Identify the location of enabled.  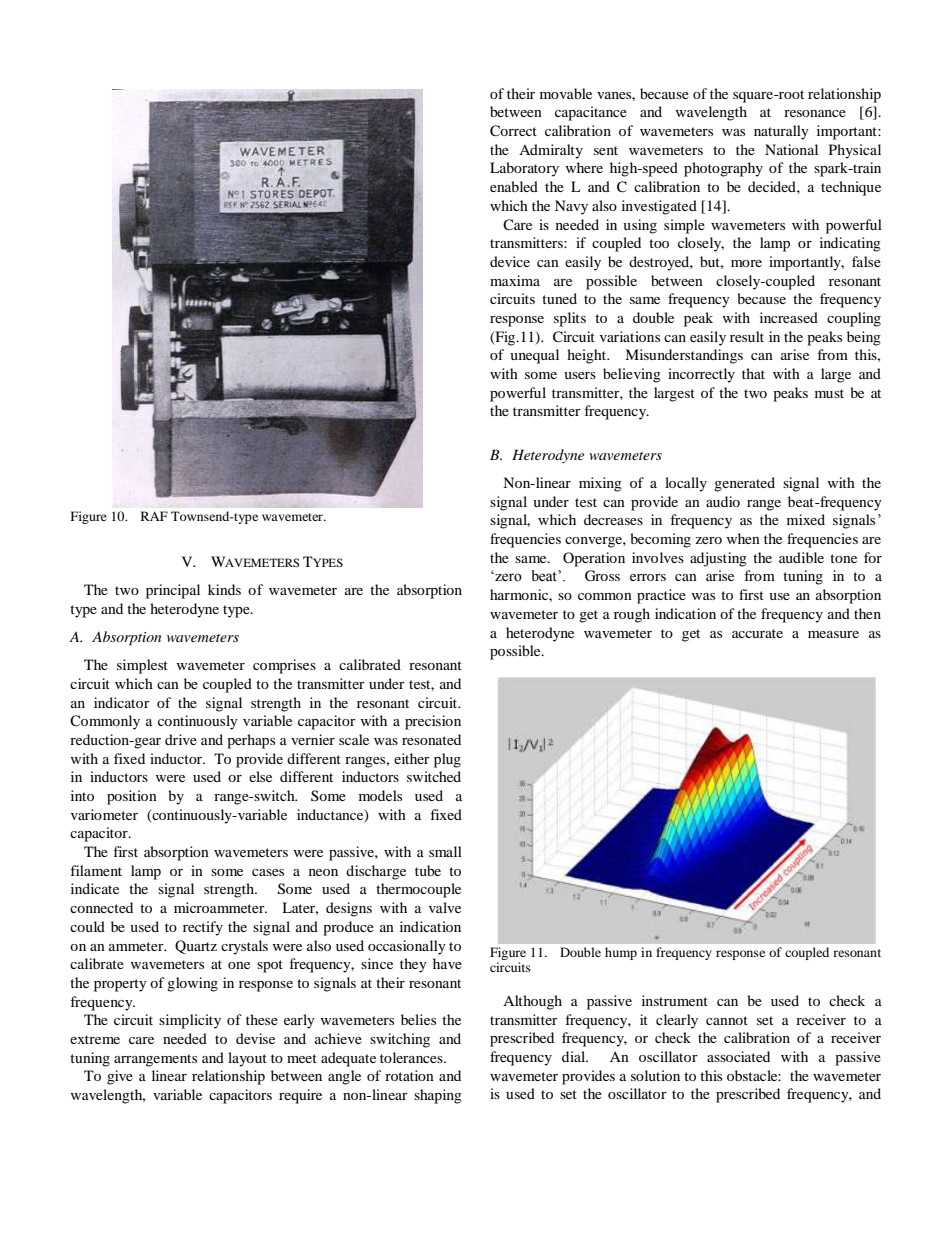
(514, 186).
